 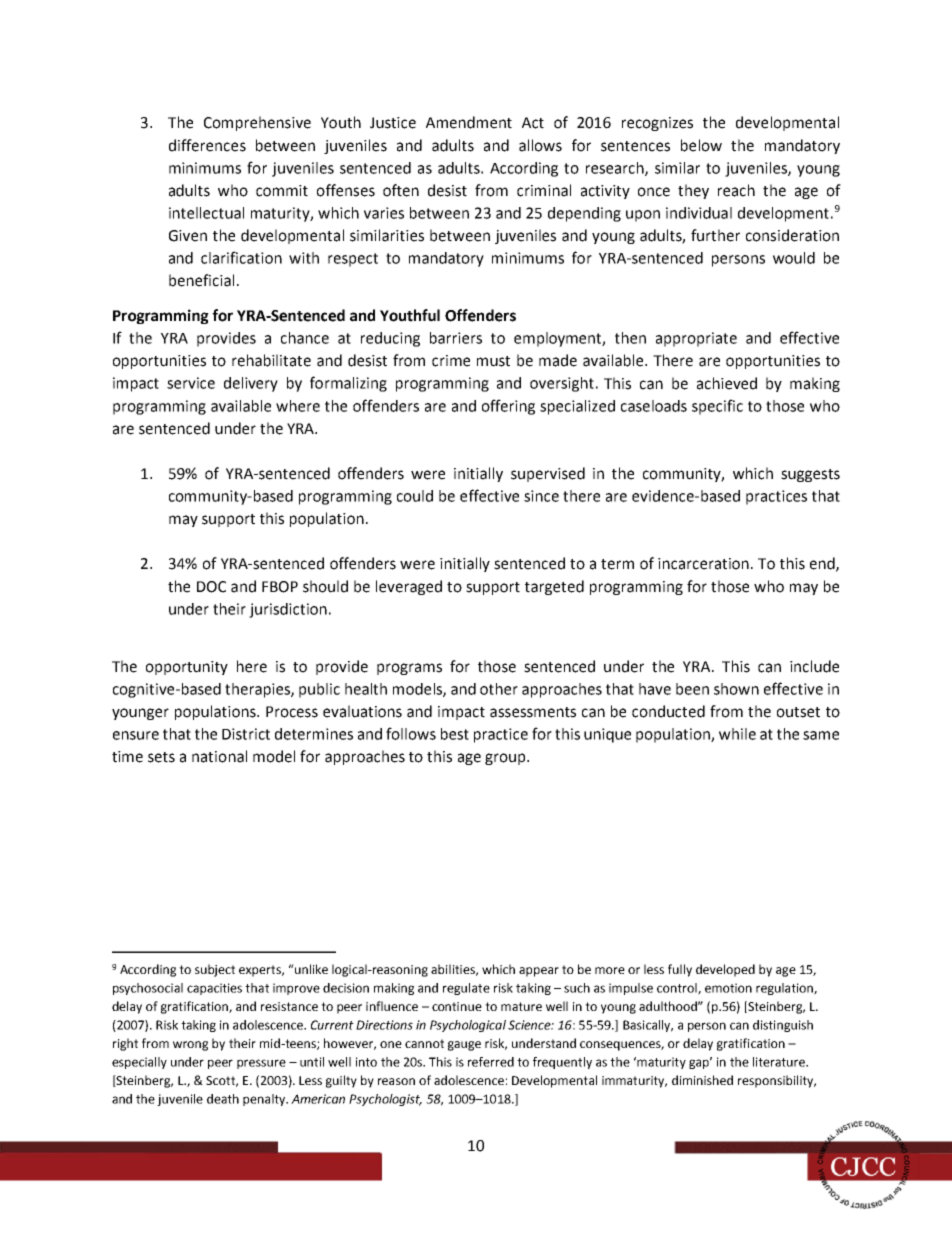 I want to click on below, so click(x=701, y=145).
